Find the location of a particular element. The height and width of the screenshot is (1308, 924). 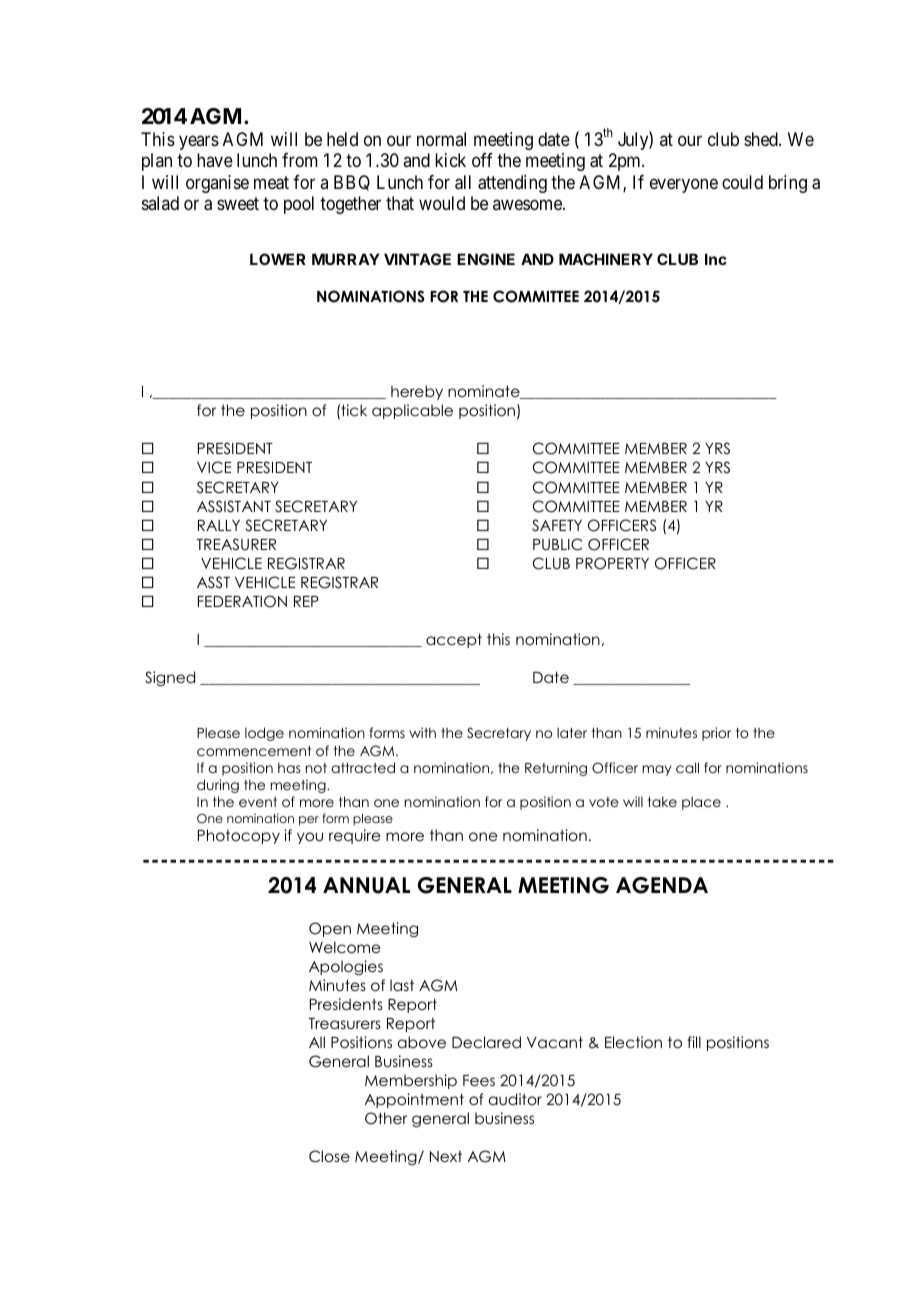

hereby is located at coordinates (417, 392).
